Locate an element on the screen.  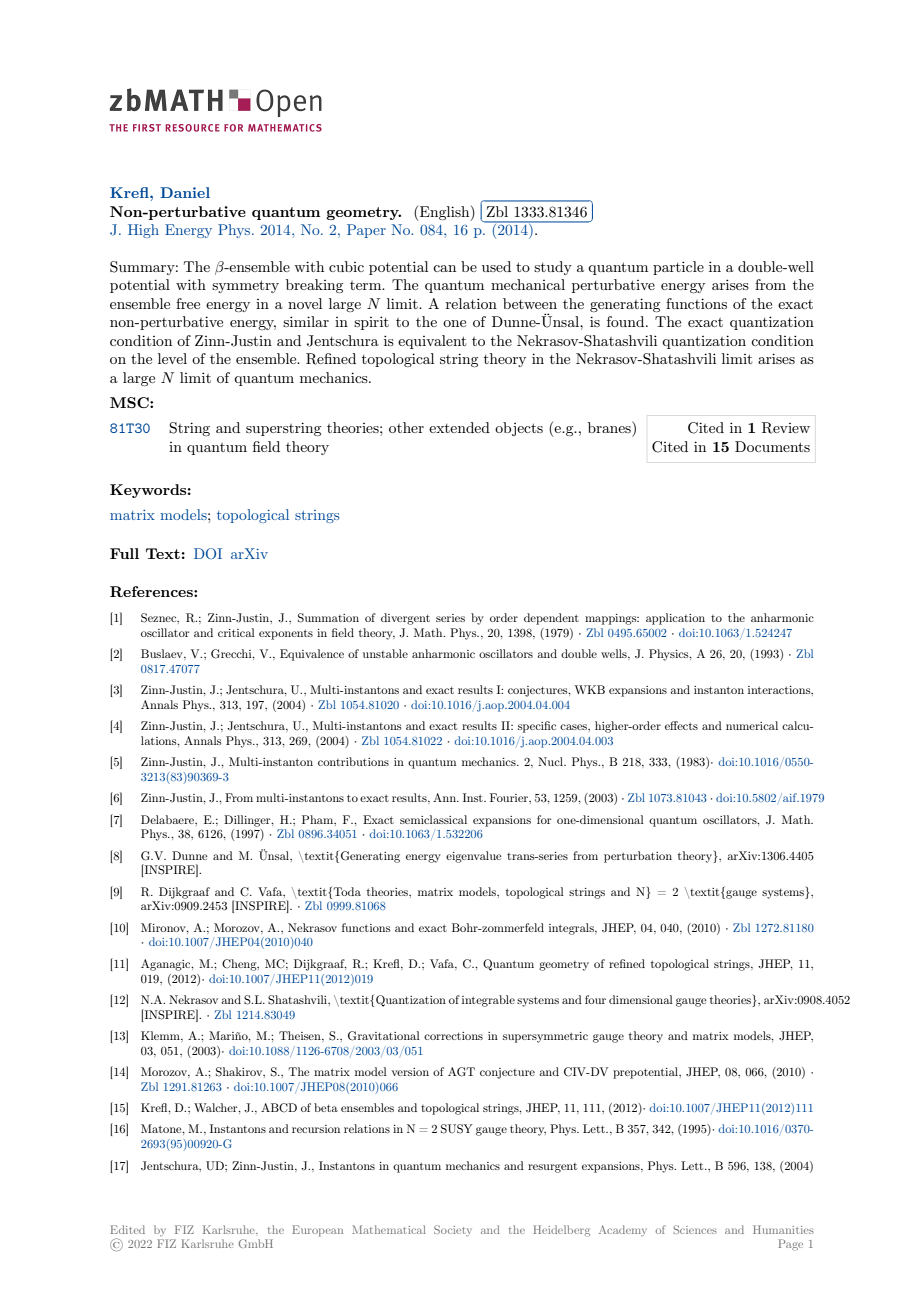
Dillinger is located at coordinates (248, 821).
